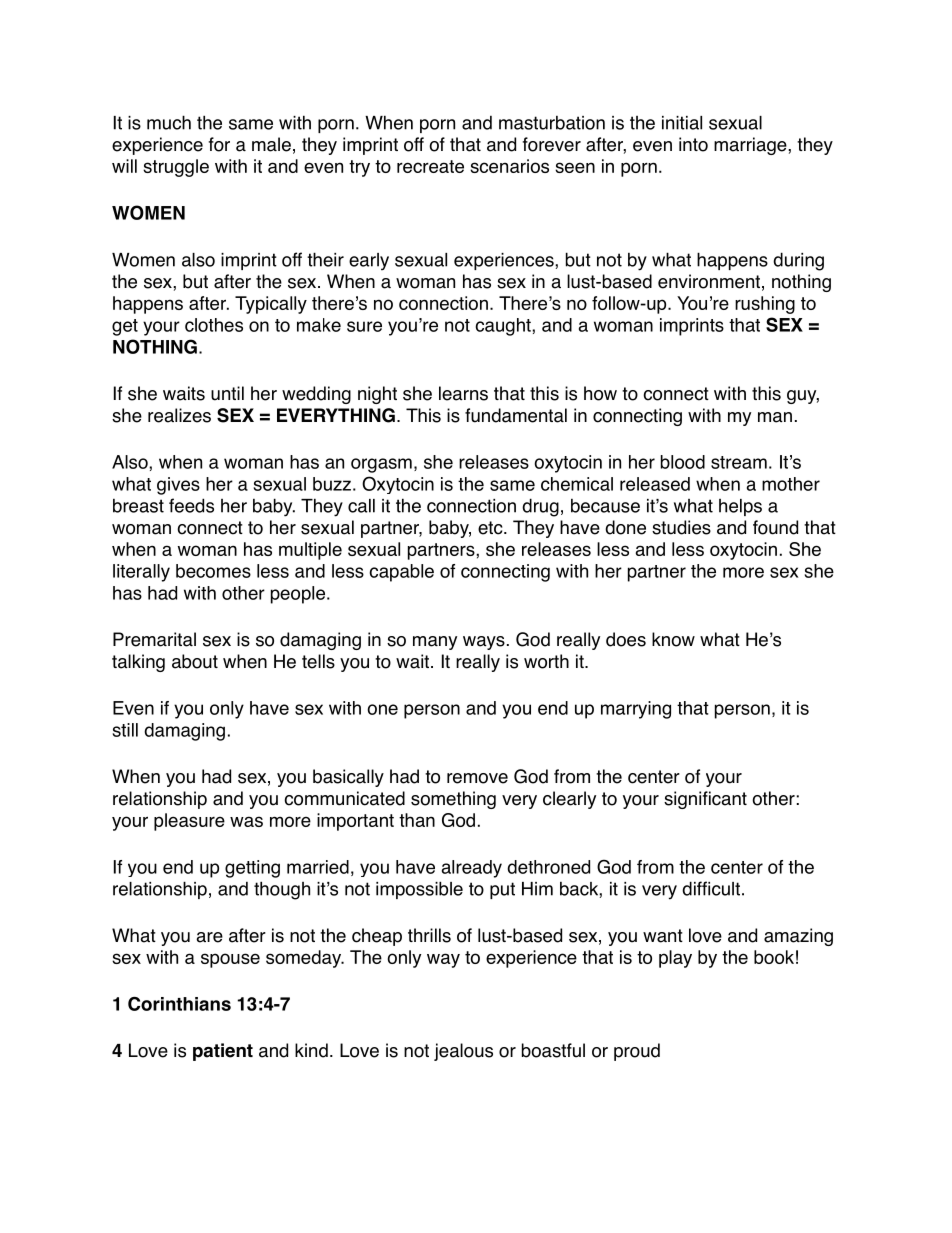 The image size is (952, 1233). I want to click on into, so click(693, 144).
